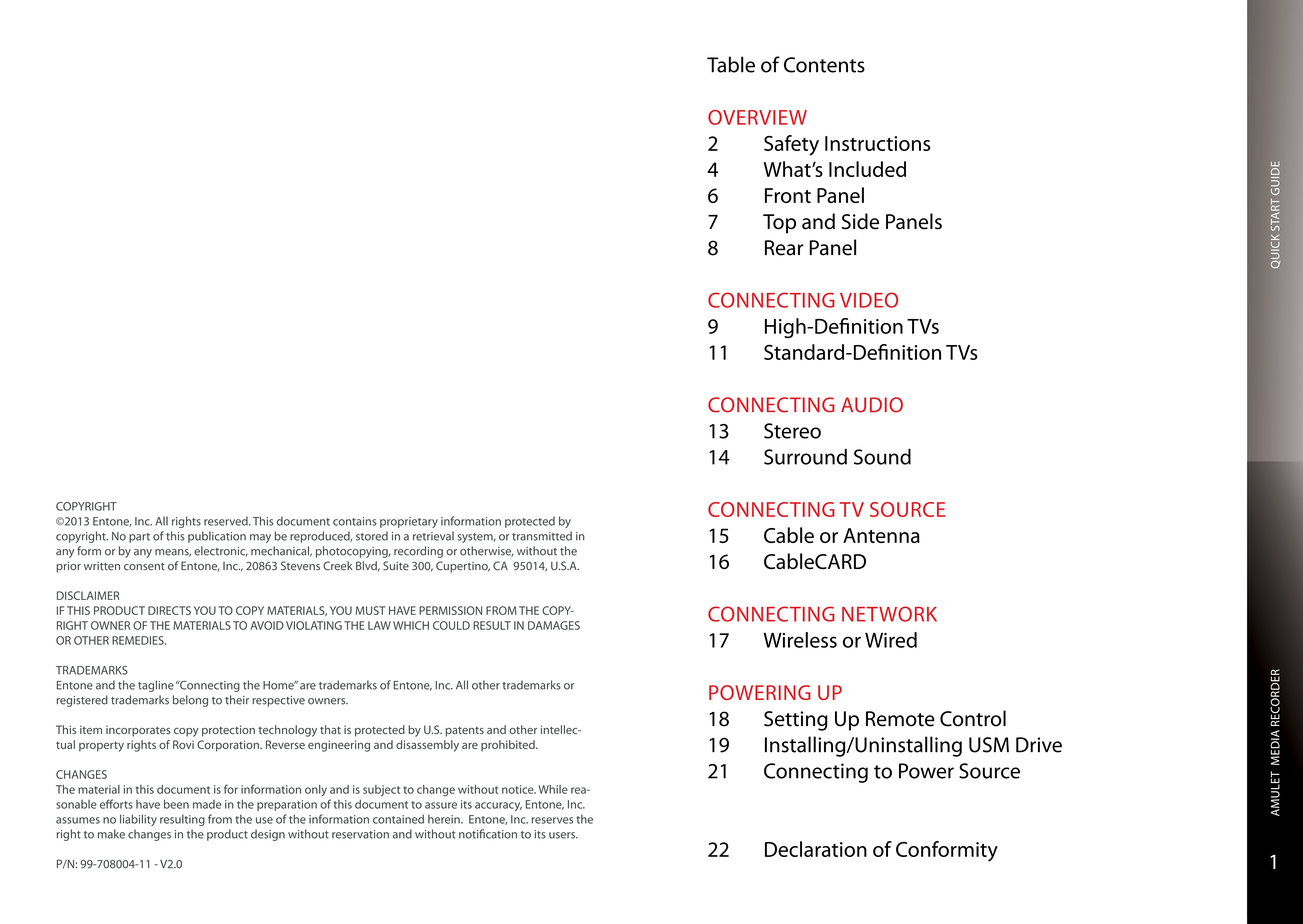  Describe the element at coordinates (542, 536) in the page. I see `transmitted` at that location.
